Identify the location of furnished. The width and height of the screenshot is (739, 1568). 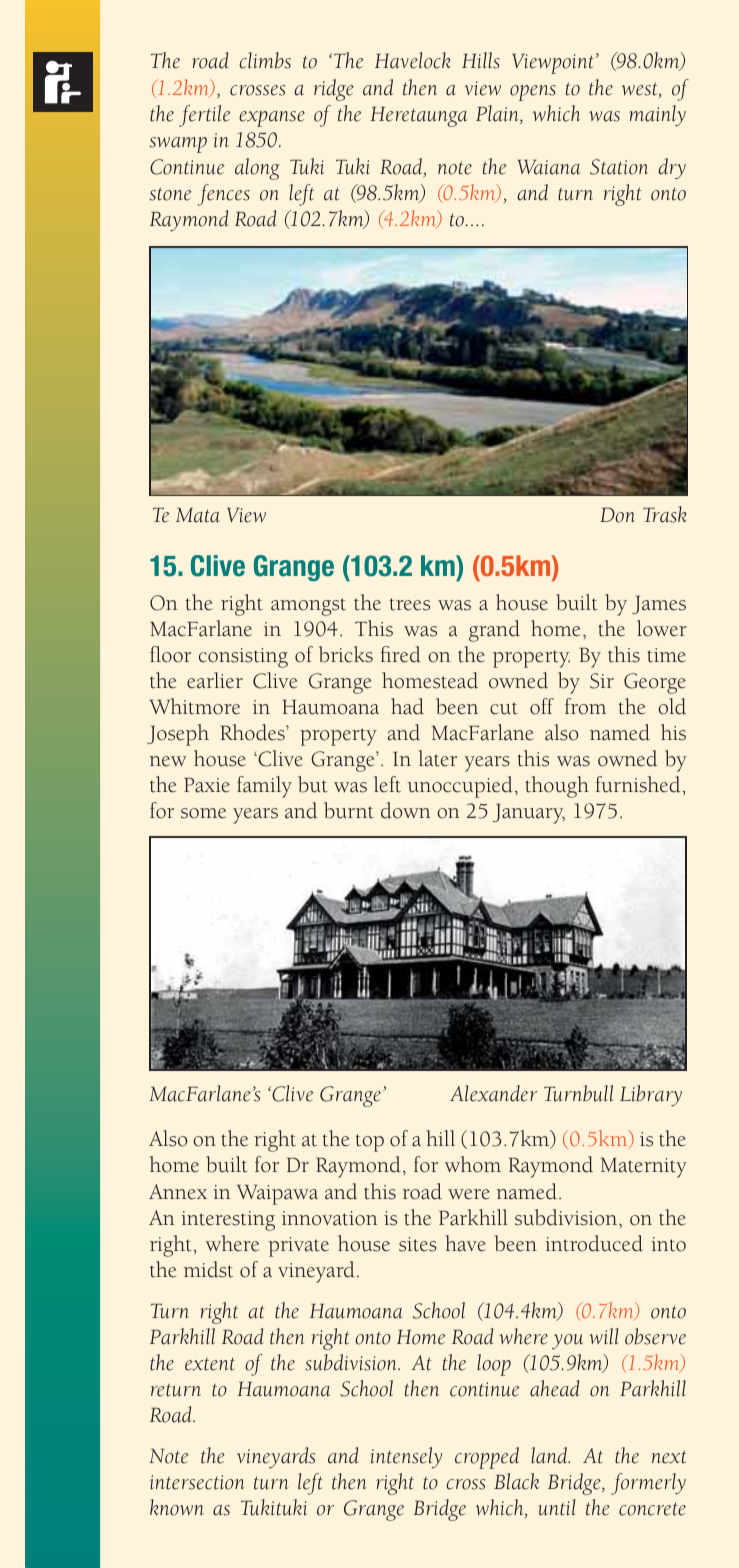
(638, 784).
